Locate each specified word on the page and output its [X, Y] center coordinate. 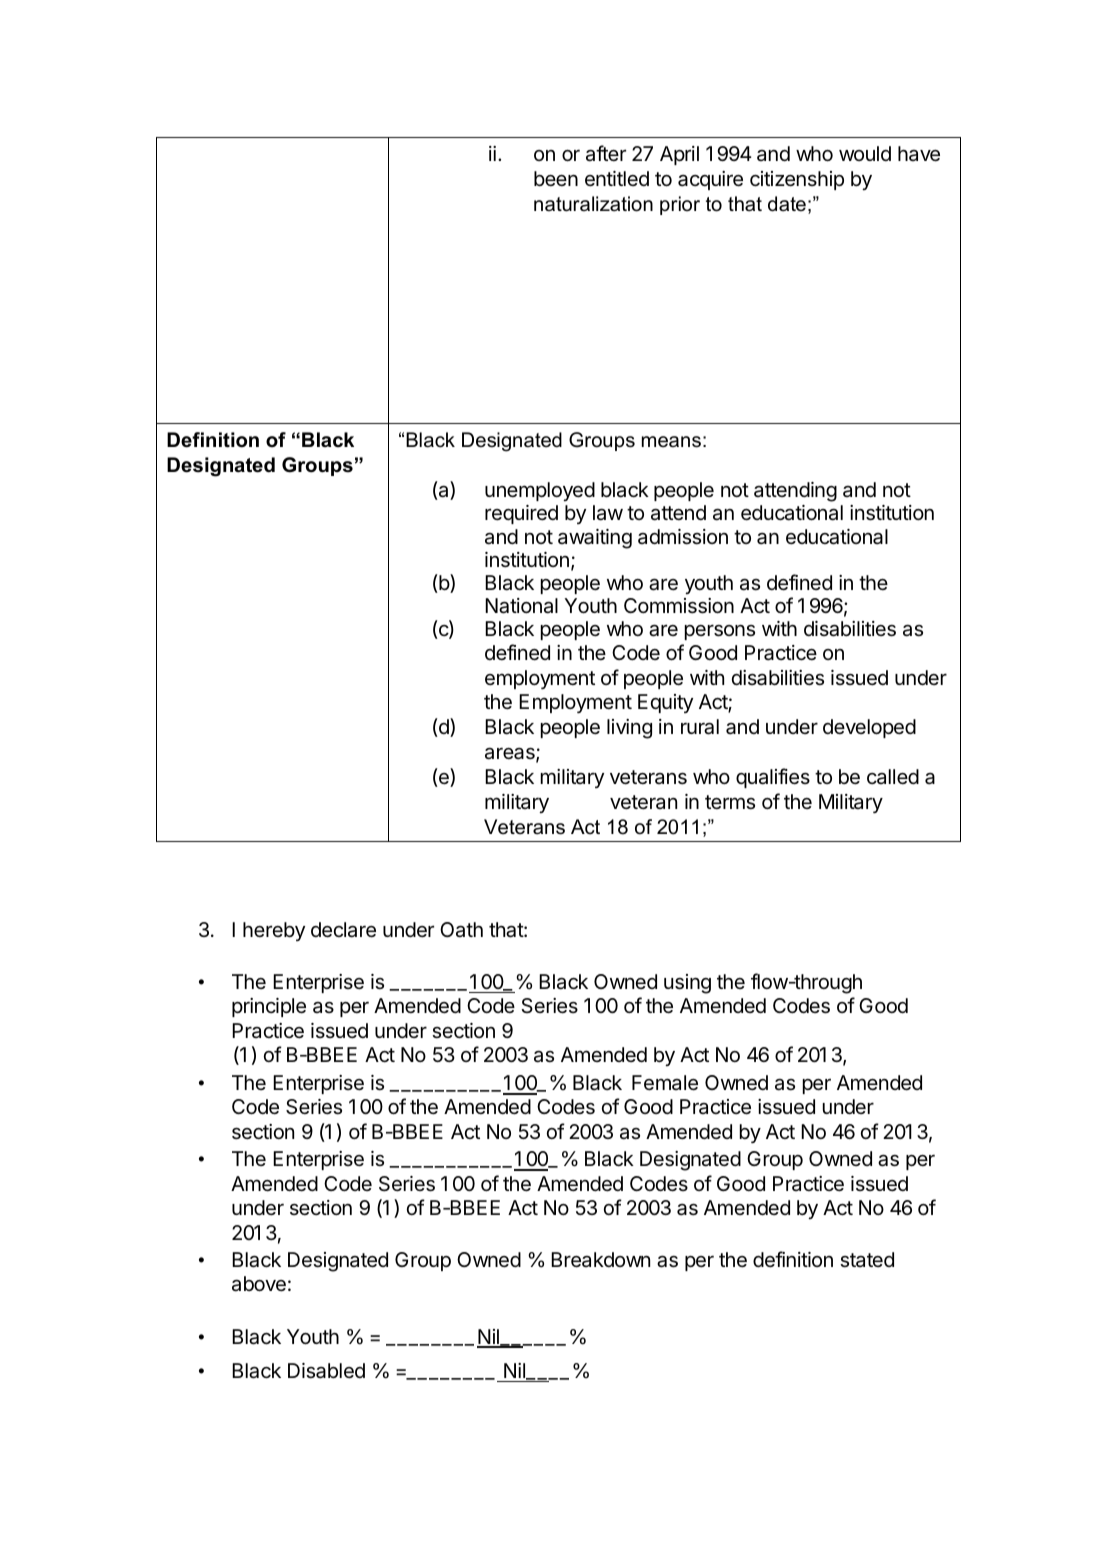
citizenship [797, 180]
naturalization [593, 204]
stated [867, 1260]
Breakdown [600, 1260]
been [556, 178]
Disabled [326, 1371]
